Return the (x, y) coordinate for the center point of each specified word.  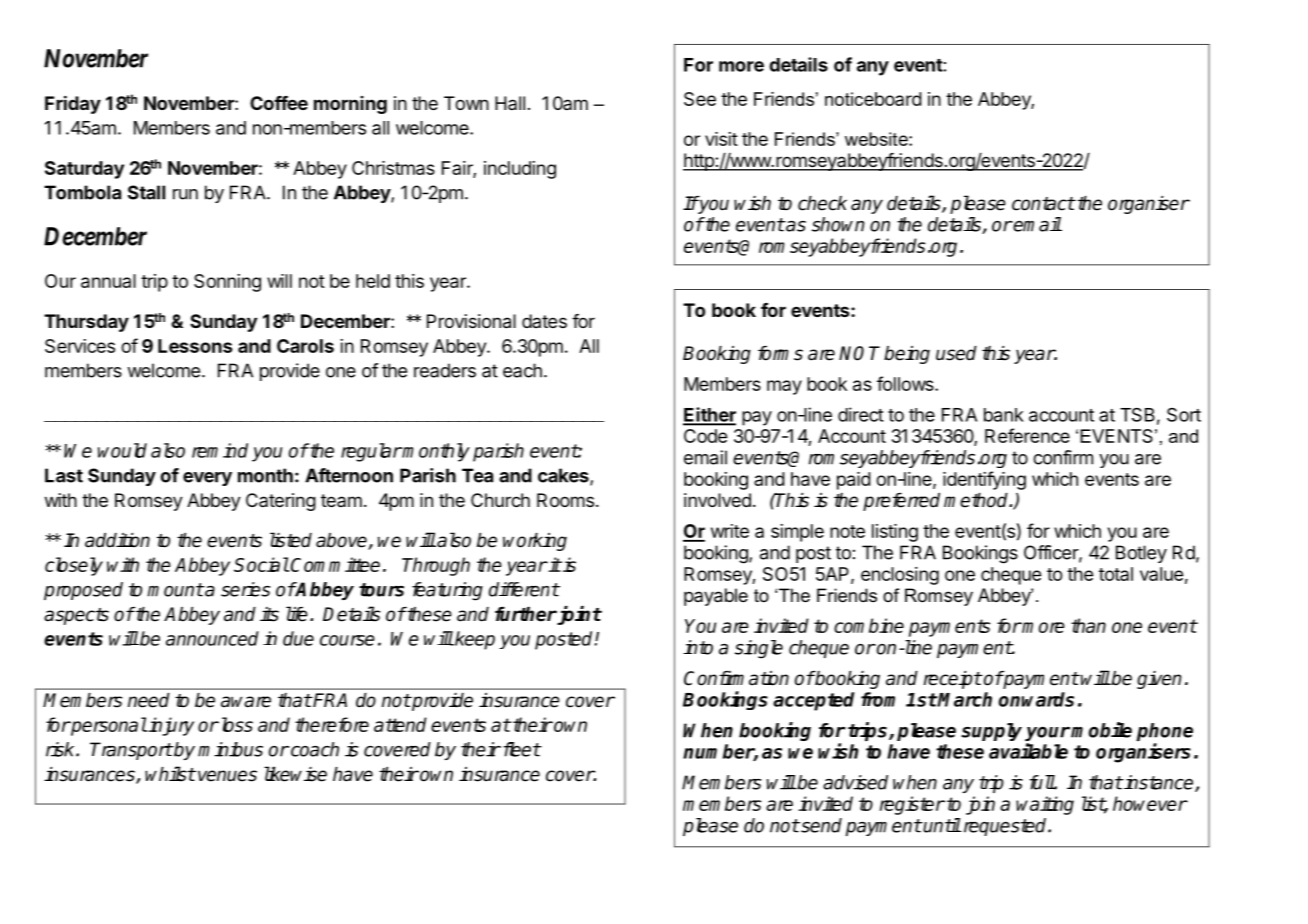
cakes (564, 476)
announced (212, 638)
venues (227, 776)
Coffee (279, 103)
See (700, 99)
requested (1005, 827)
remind (220, 450)
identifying (984, 480)
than (1088, 625)
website (877, 139)
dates (544, 321)
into (698, 647)
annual (108, 281)
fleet (520, 749)
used (956, 353)
